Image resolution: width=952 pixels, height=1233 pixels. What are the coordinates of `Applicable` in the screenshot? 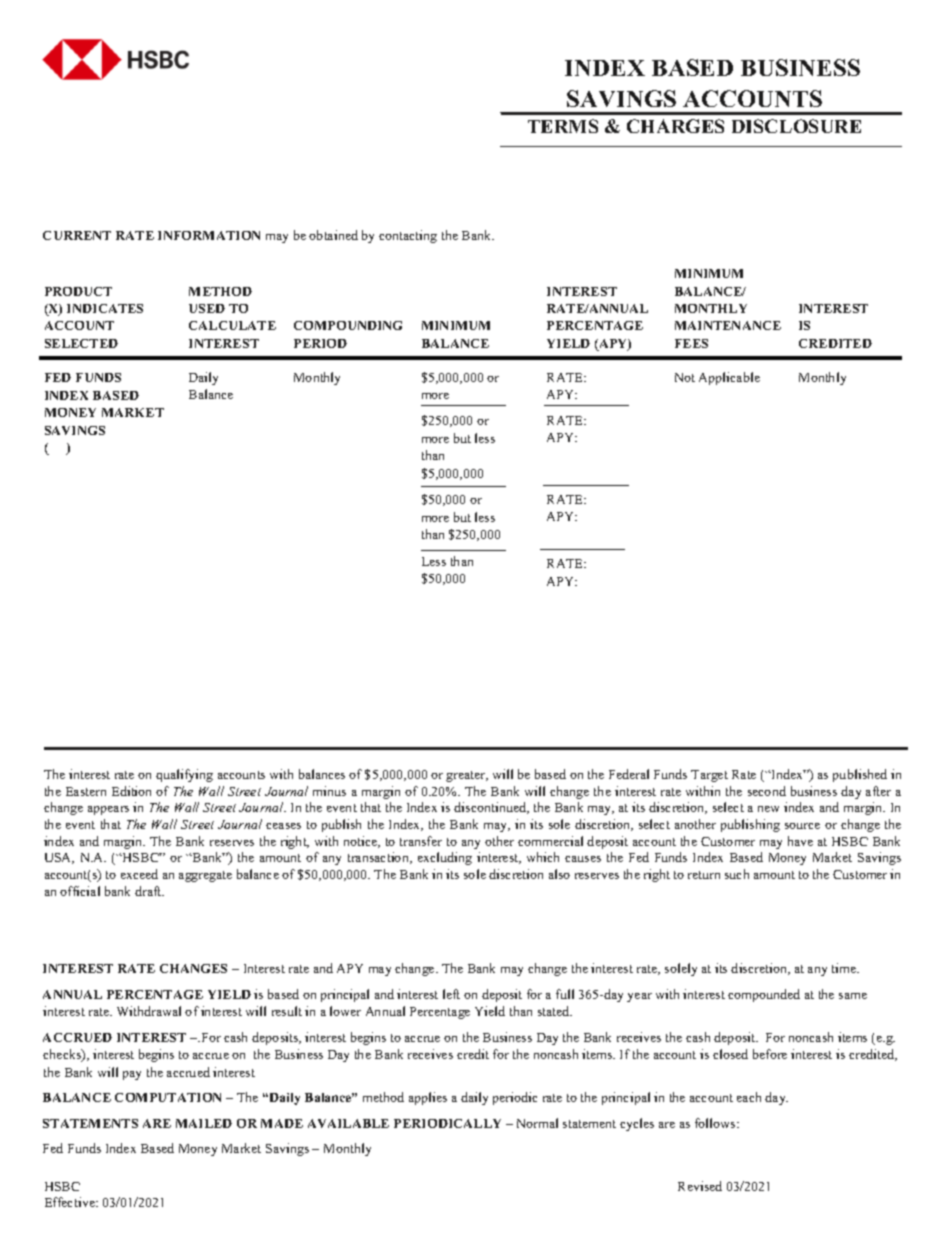 It's located at (729, 378).
